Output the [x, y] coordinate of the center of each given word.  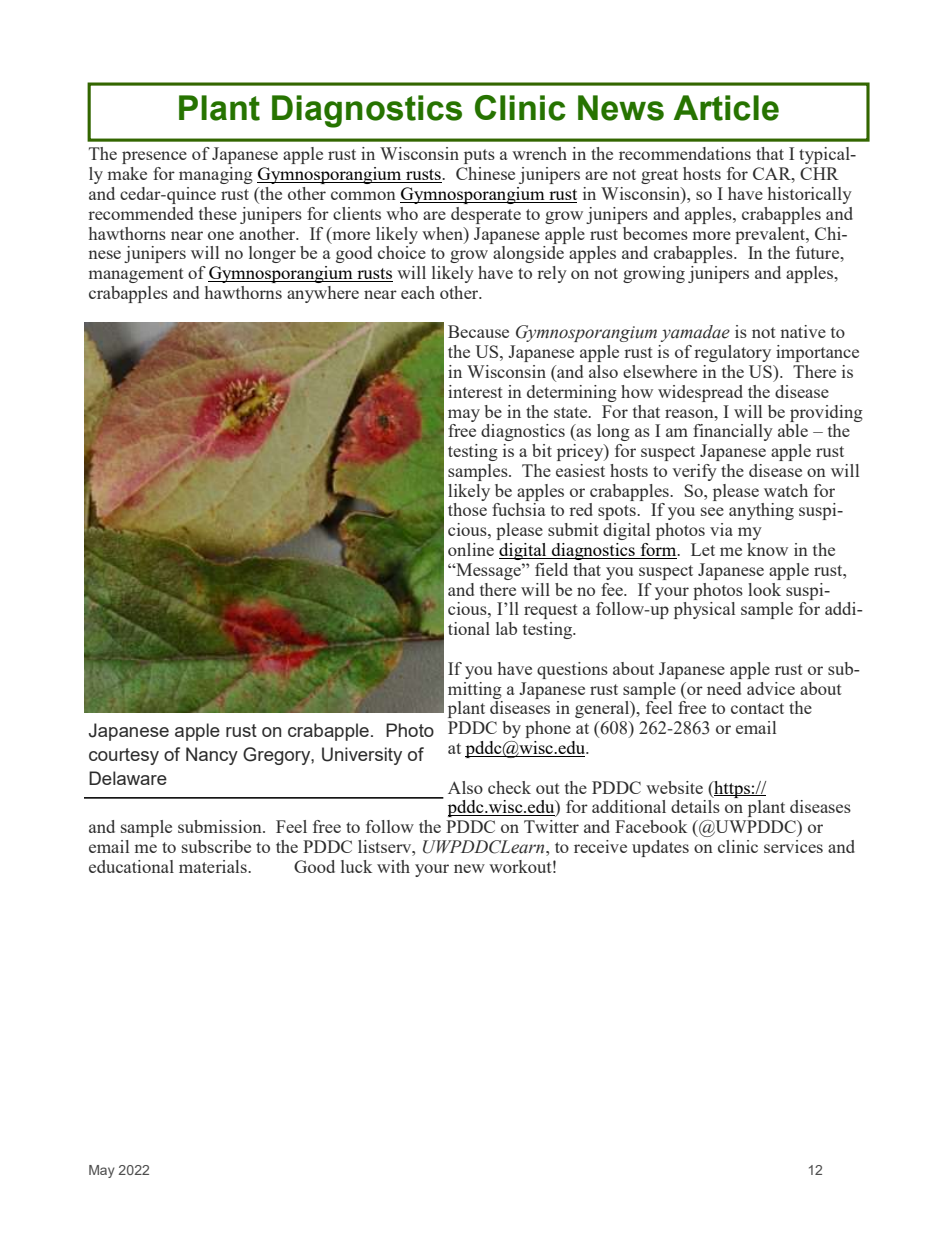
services [793, 846]
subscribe [216, 846]
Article [726, 108]
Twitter [551, 826]
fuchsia [519, 509]
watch [786, 490]
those [467, 509]
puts [479, 156]
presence [154, 157]
